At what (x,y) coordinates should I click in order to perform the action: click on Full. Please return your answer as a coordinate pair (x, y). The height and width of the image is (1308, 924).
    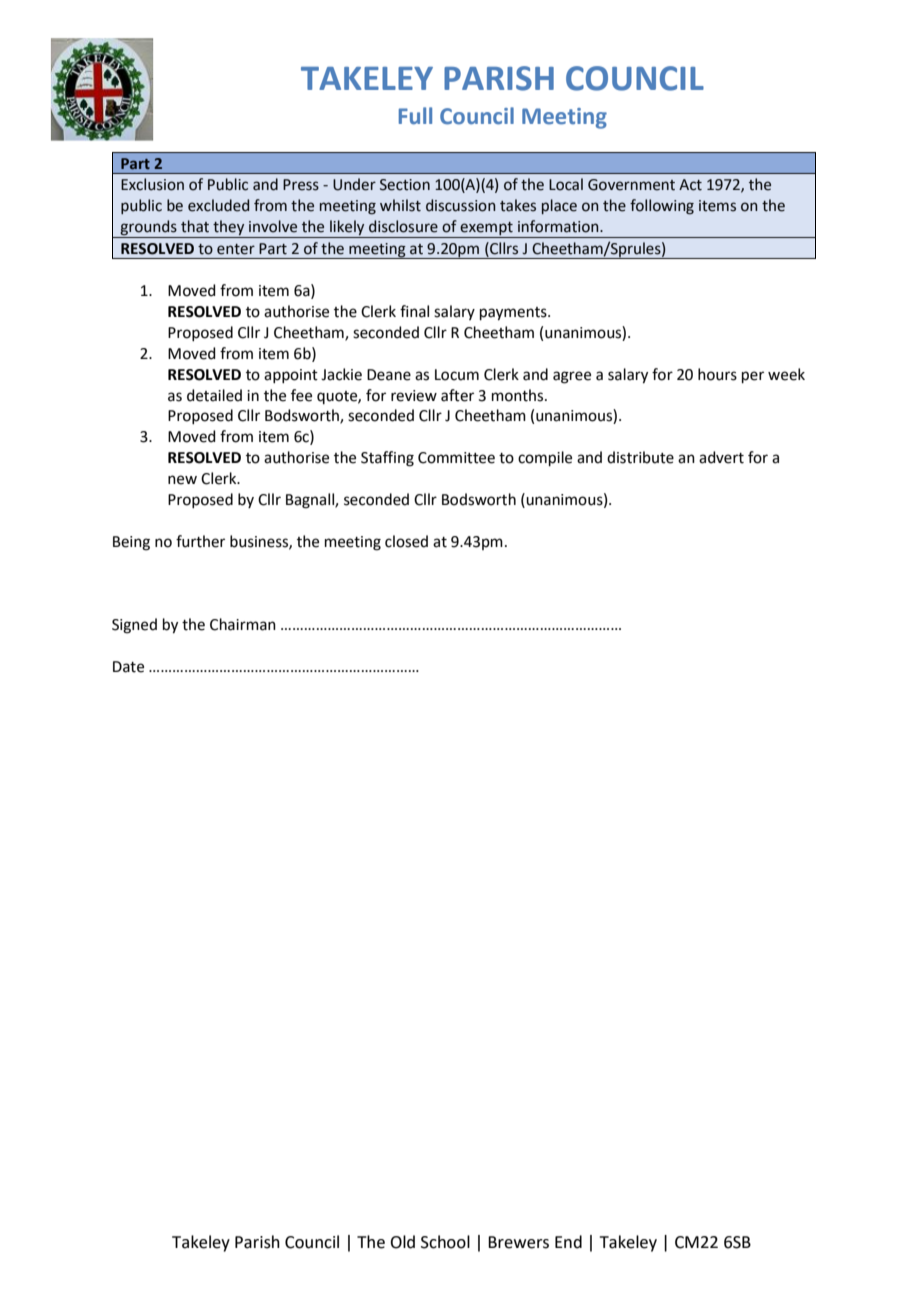
    Looking at the image, I should click on (415, 116).
